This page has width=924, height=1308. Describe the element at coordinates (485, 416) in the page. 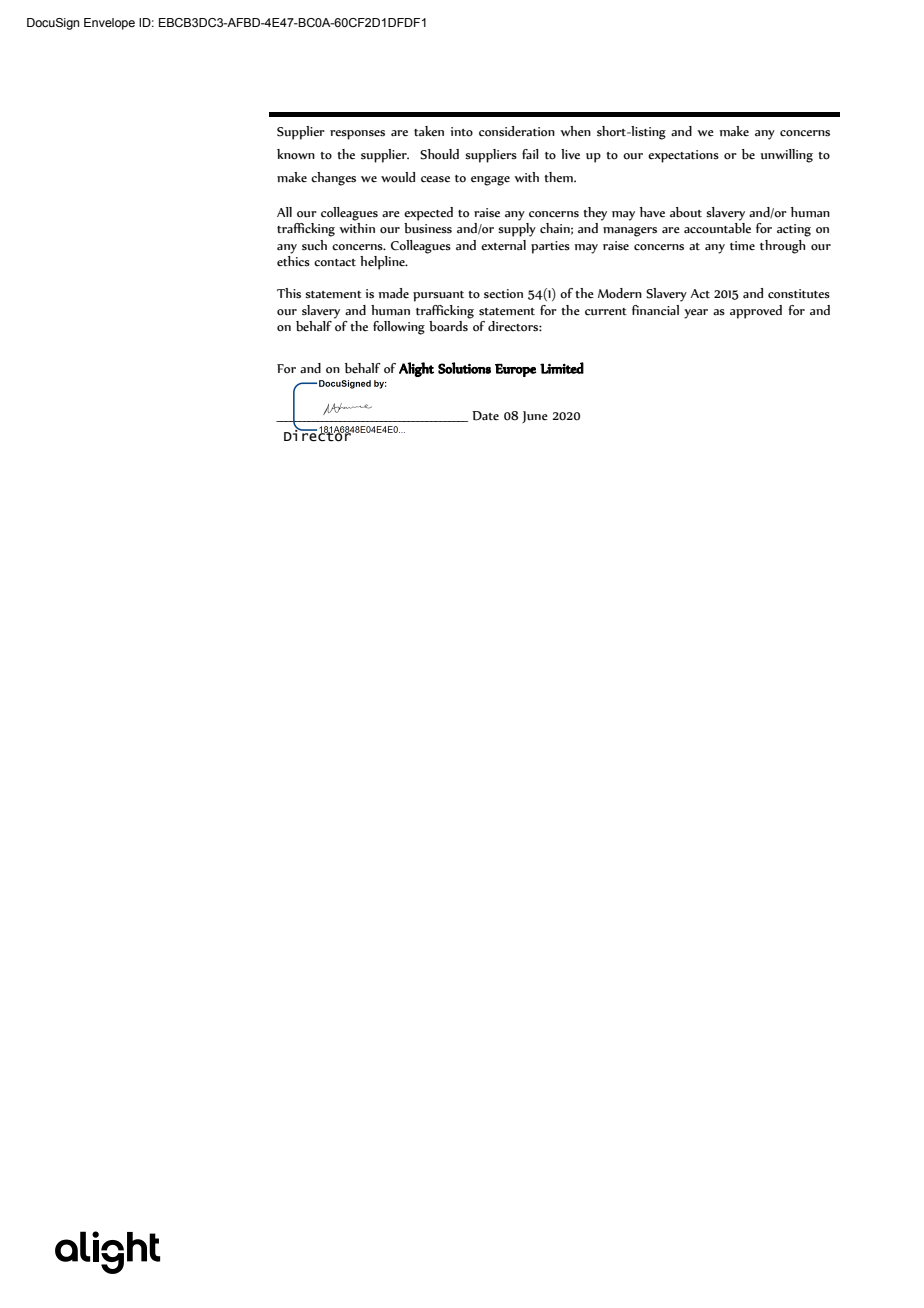

I see `Date` at that location.
